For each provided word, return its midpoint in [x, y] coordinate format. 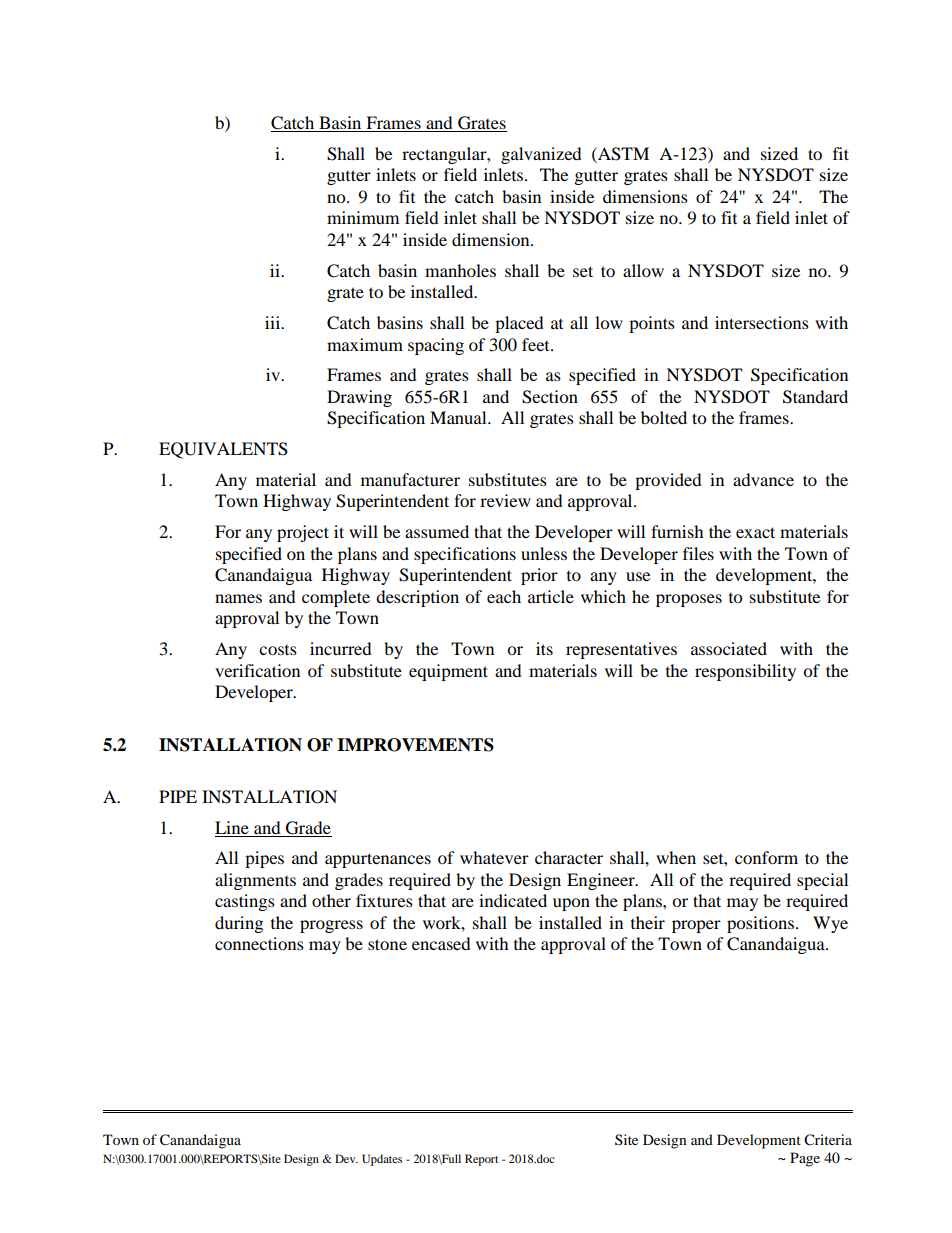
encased [441, 943]
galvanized [541, 155]
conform [766, 857]
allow [643, 270]
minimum [363, 217]
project [303, 533]
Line [232, 827]
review [505, 500]
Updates [382, 1160]
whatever [494, 857]
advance [763, 479]
